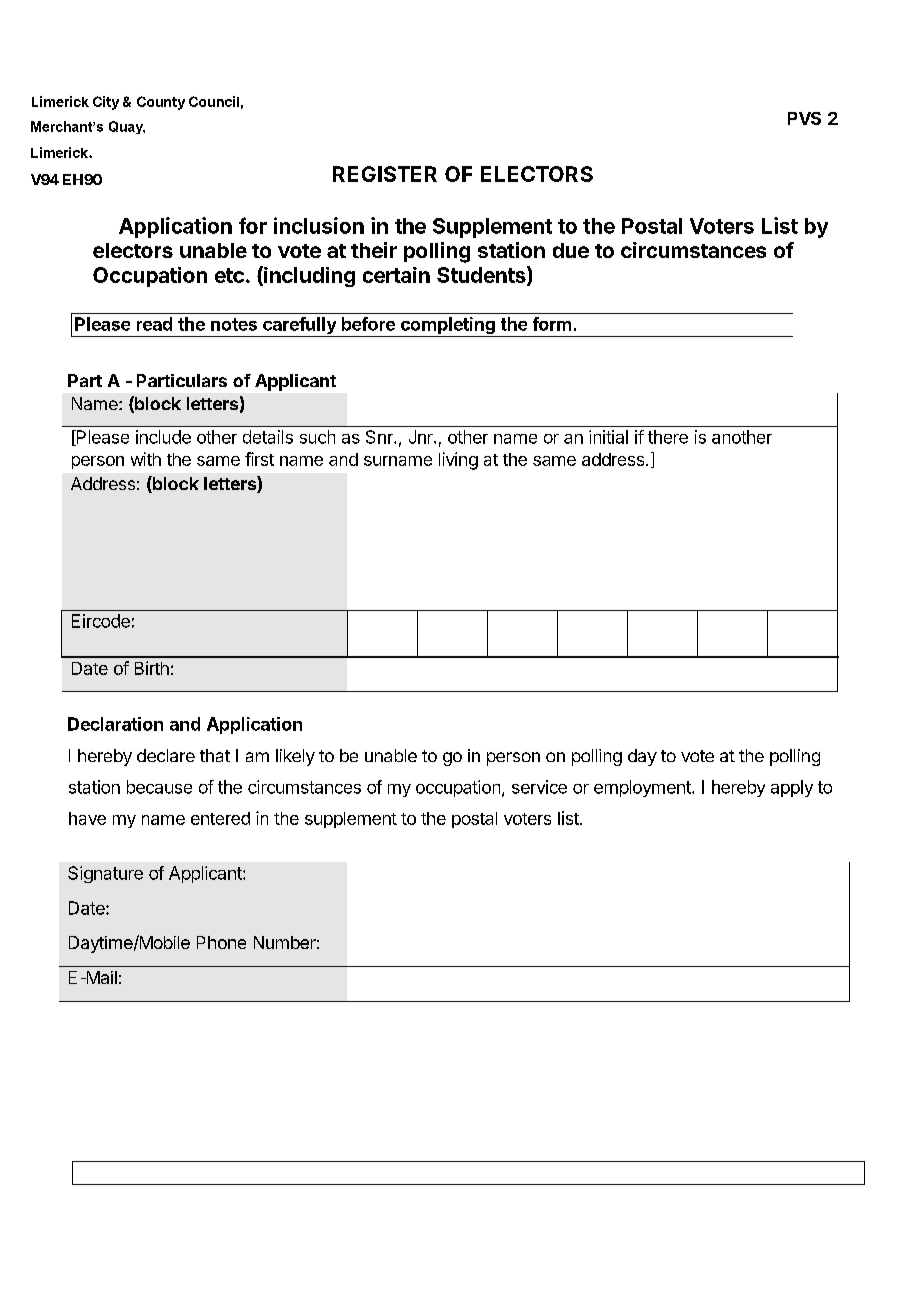  I want to click on Jnr, so click(422, 437).
